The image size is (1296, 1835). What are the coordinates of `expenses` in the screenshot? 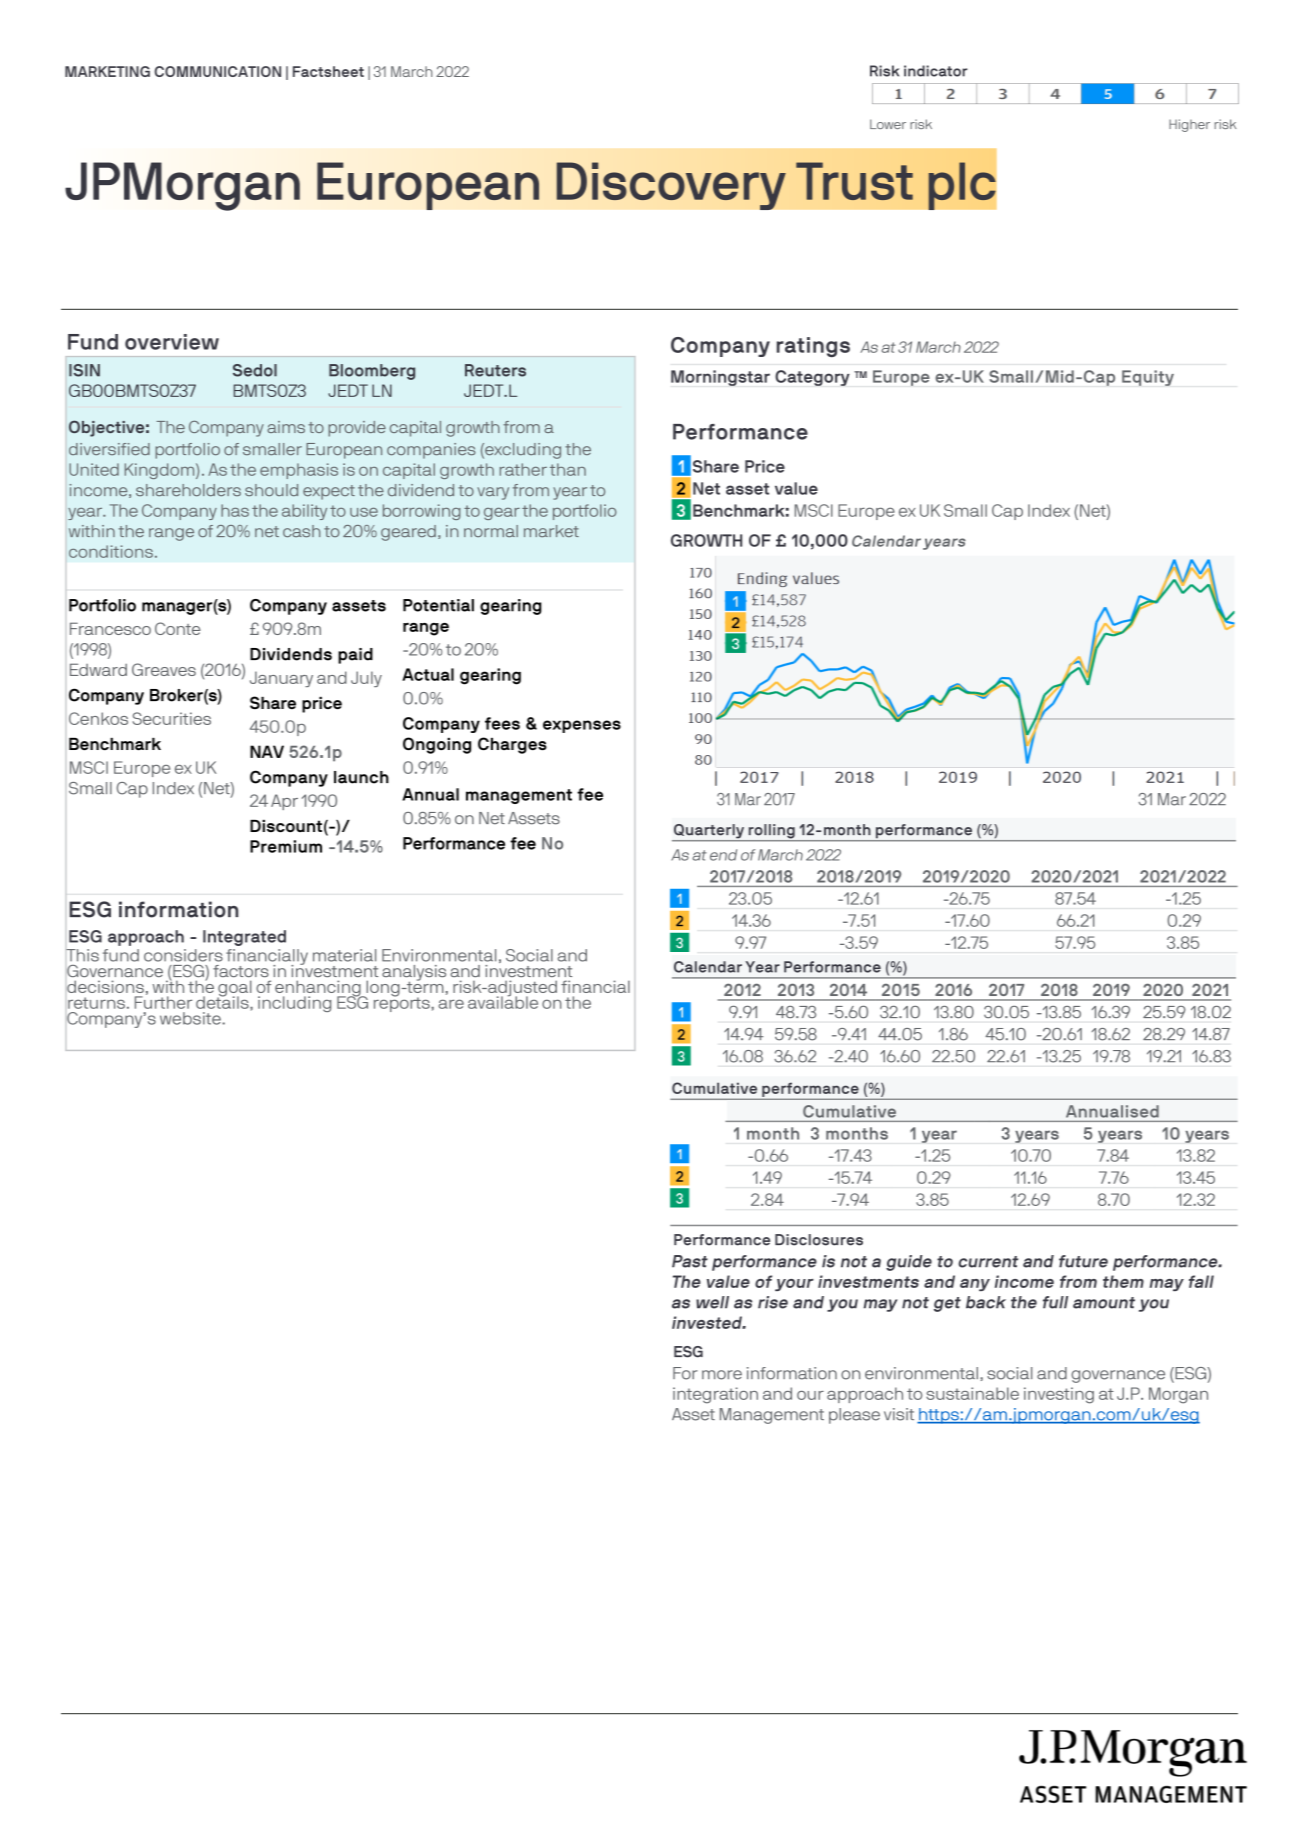 It's located at (582, 726).
